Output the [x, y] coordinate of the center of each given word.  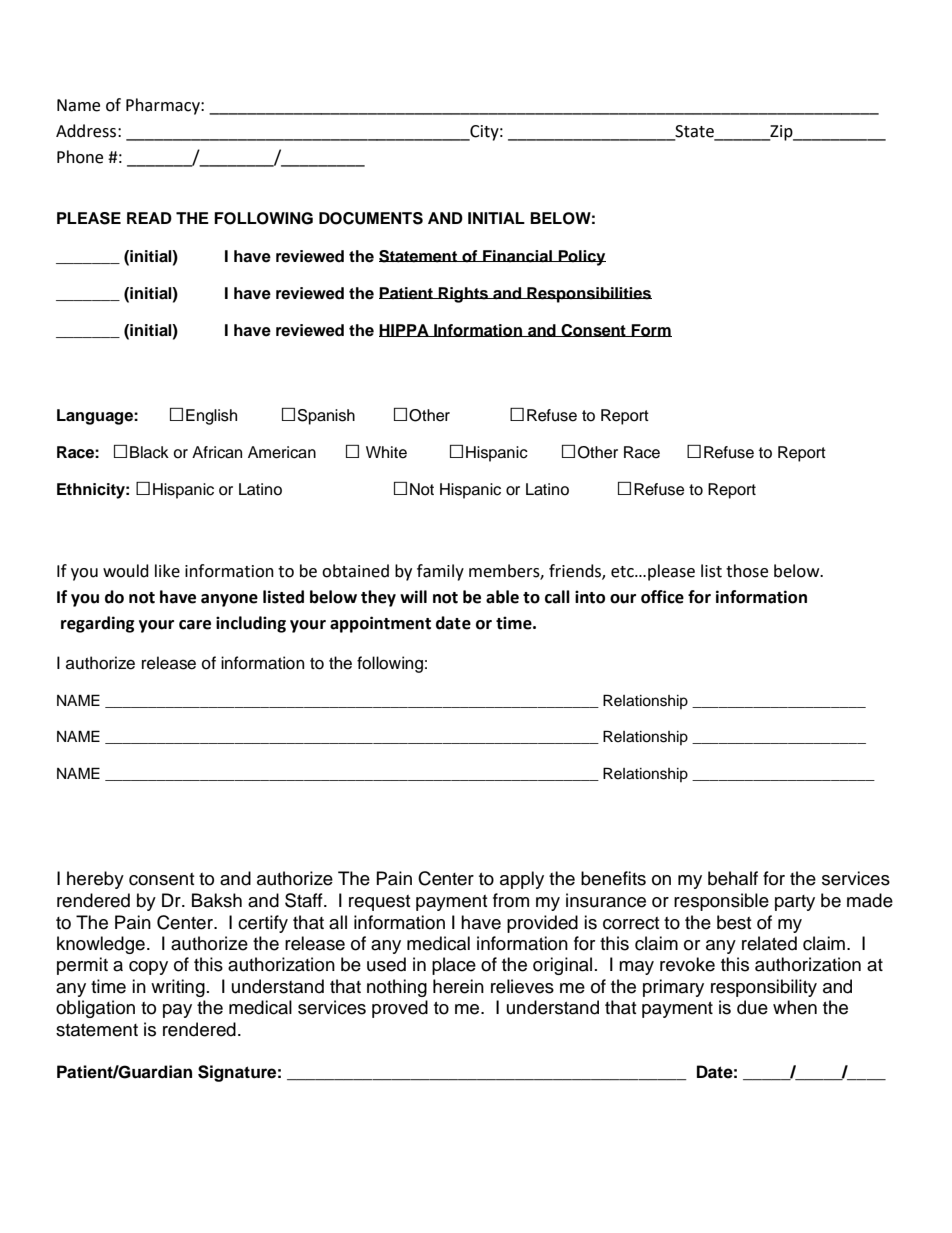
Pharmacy [164, 106]
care [195, 625]
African [217, 452]
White [386, 452]
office [662, 597]
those [747, 571]
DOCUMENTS [371, 218]
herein [458, 986]
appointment [380, 624]
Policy [581, 258]
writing [178, 988]
